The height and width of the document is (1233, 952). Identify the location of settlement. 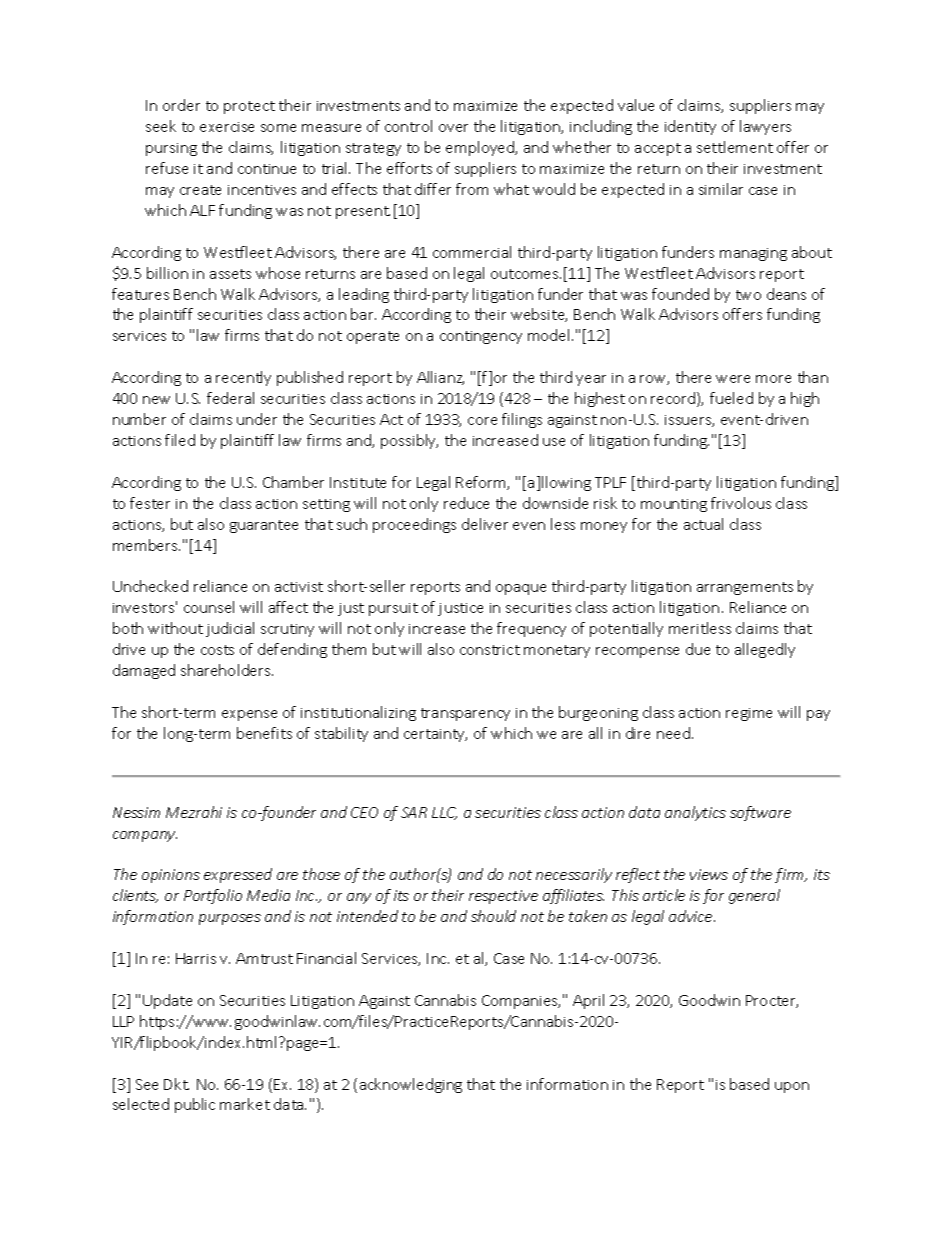
(735, 147).
